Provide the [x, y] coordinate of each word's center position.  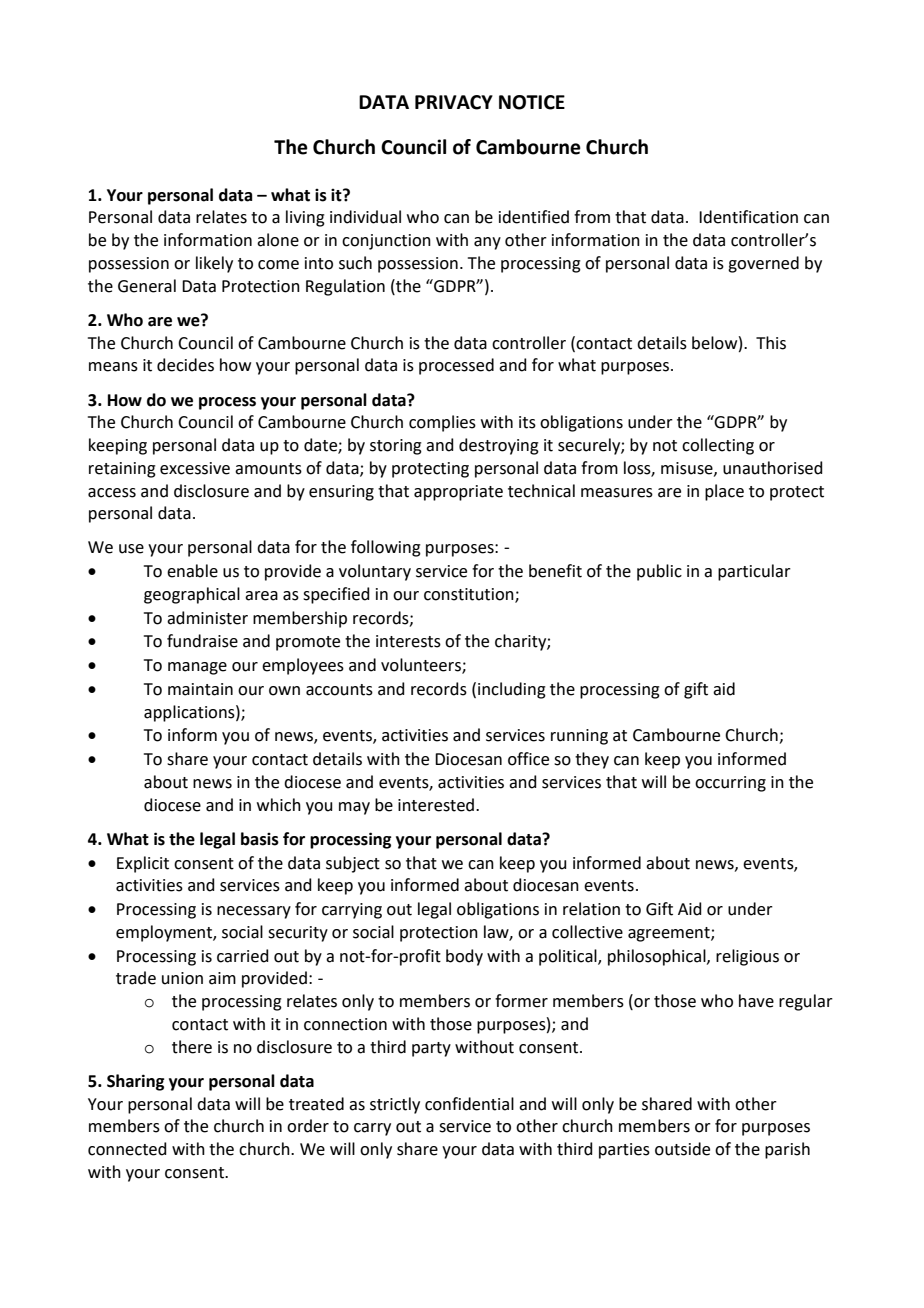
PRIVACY [454, 102]
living [305, 218]
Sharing [135, 1082]
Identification [748, 217]
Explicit [143, 864]
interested [436, 805]
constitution [470, 595]
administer [207, 618]
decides [185, 365]
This [771, 343]
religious [747, 957]
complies [442, 423]
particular [754, 572]
